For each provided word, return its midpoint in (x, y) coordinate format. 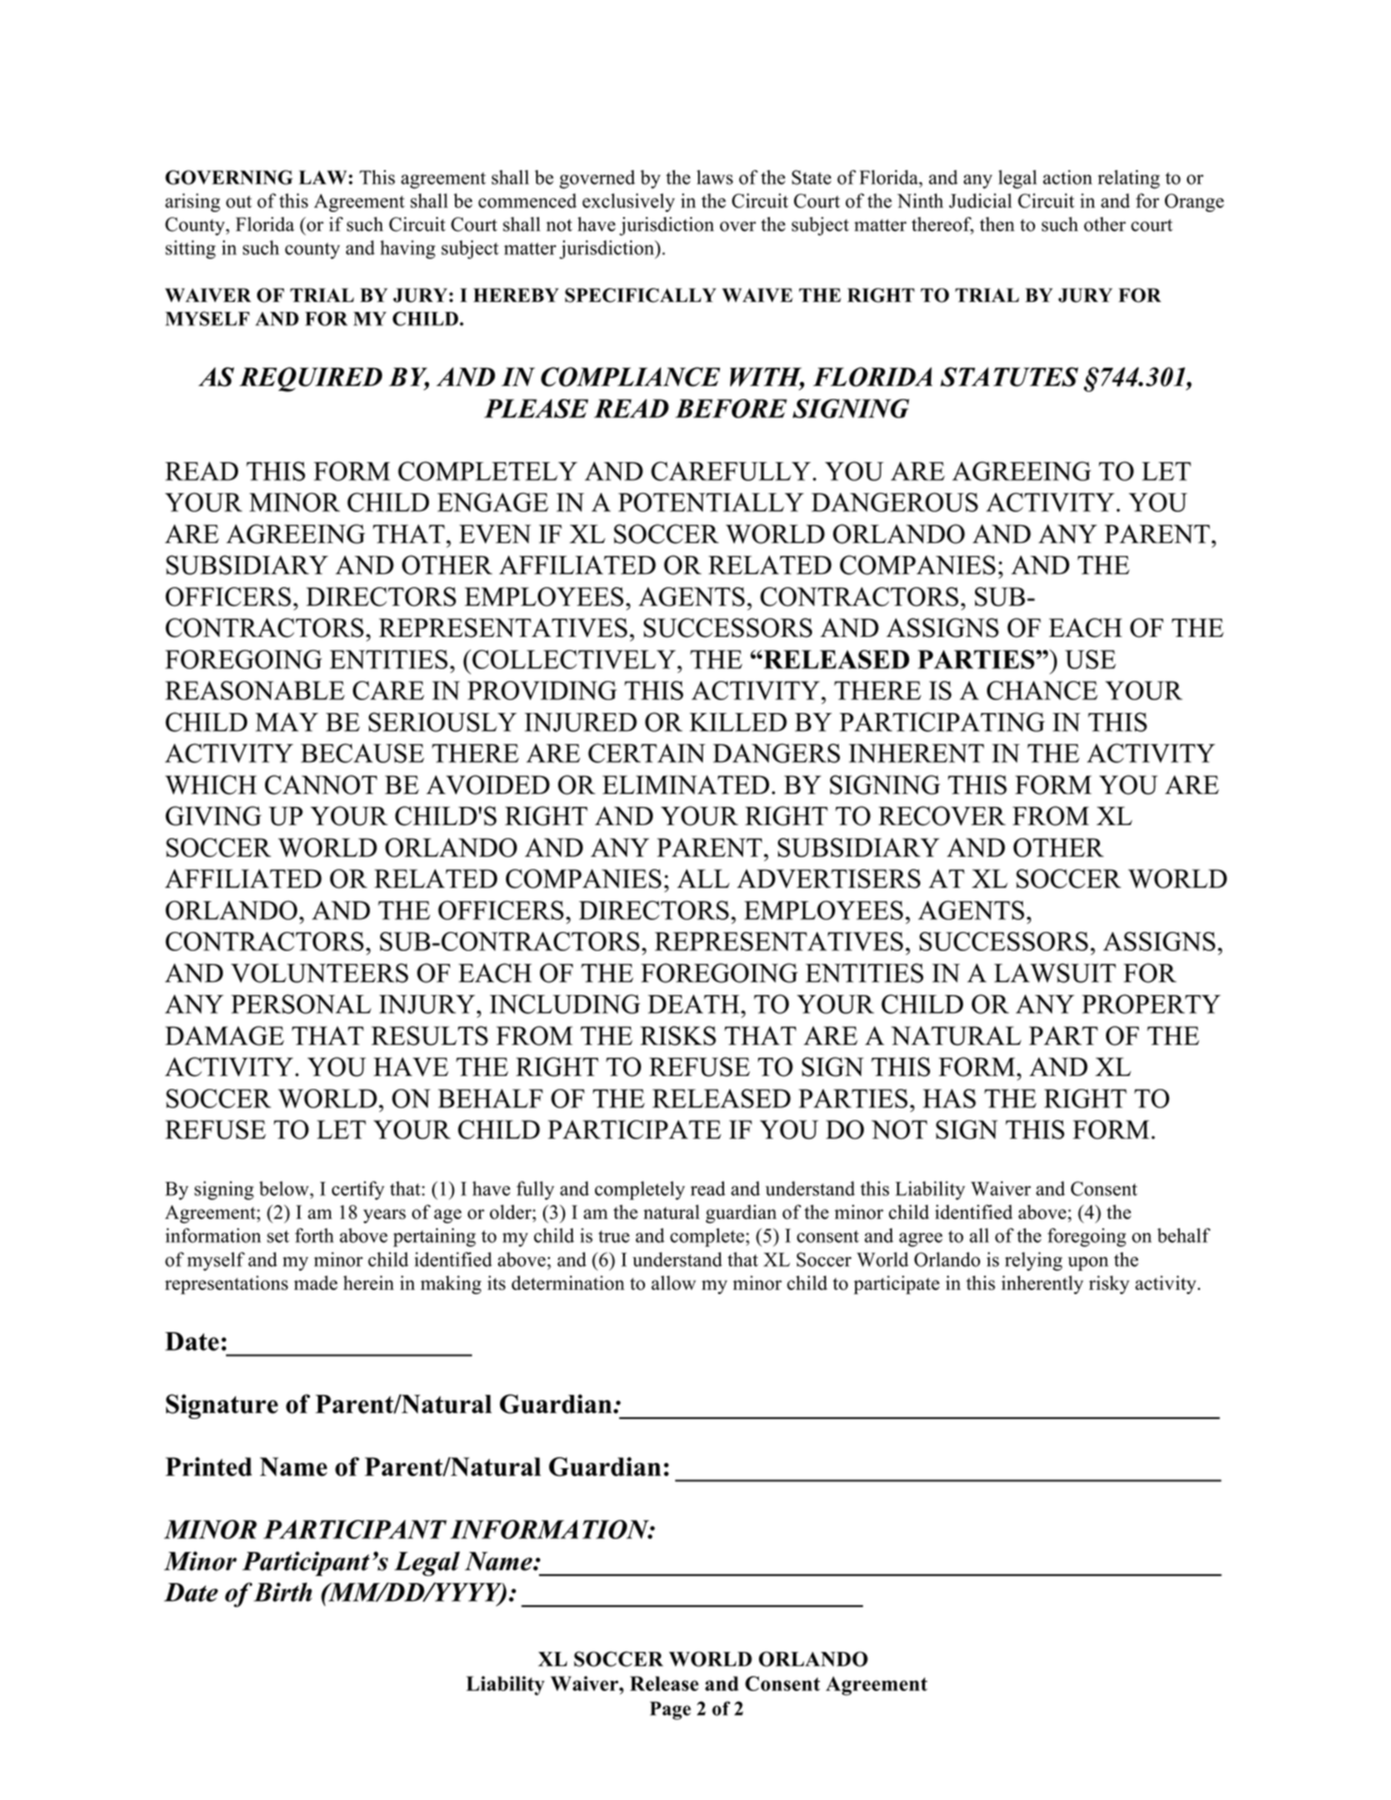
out (239, 202)
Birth (283, 1592)
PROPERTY (1151, 1004)
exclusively (628, 202)
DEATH (695, 1004)
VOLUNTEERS (319, 973)
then (997, 224)
